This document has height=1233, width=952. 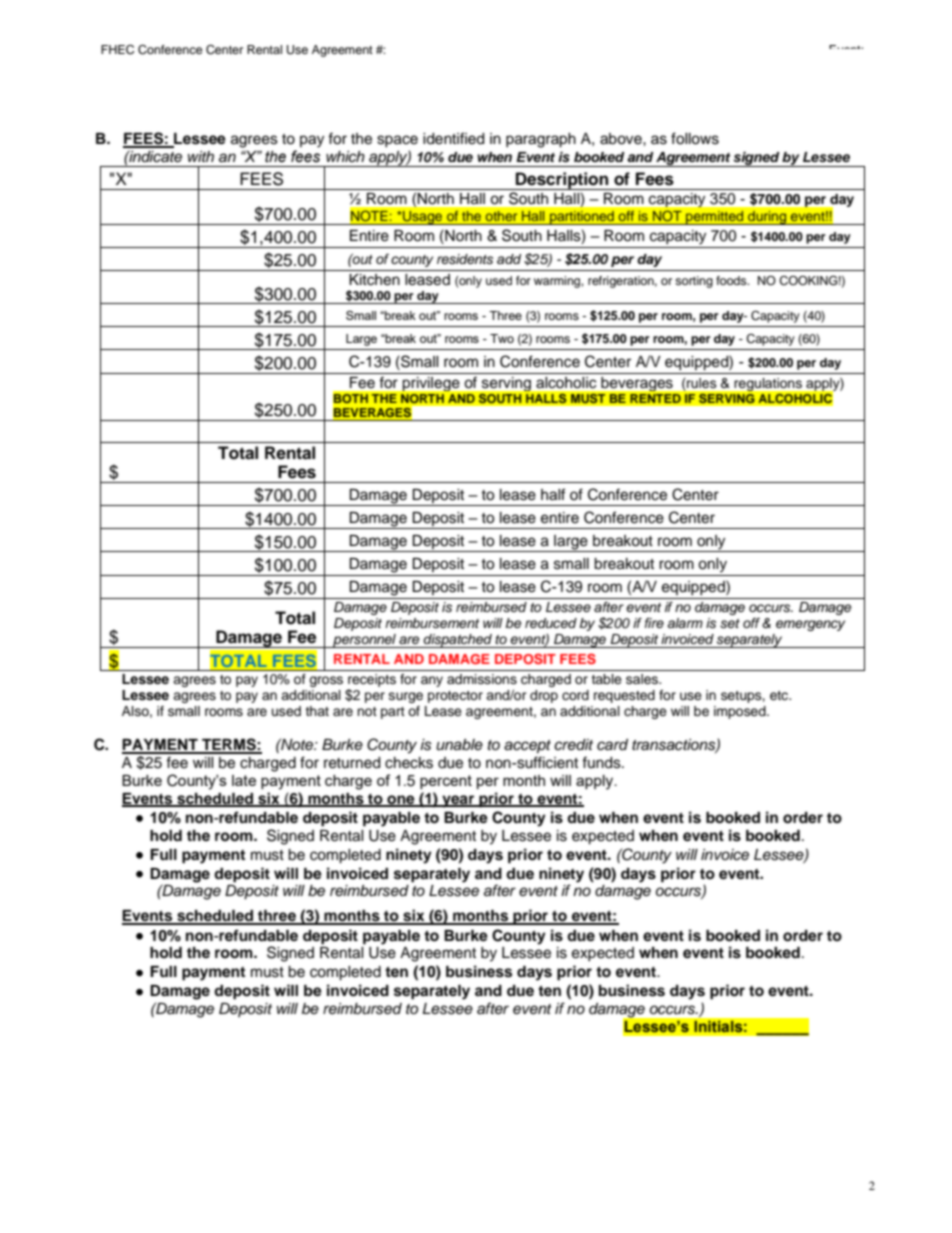 I want to click on year, so click(x=458, y=801).
